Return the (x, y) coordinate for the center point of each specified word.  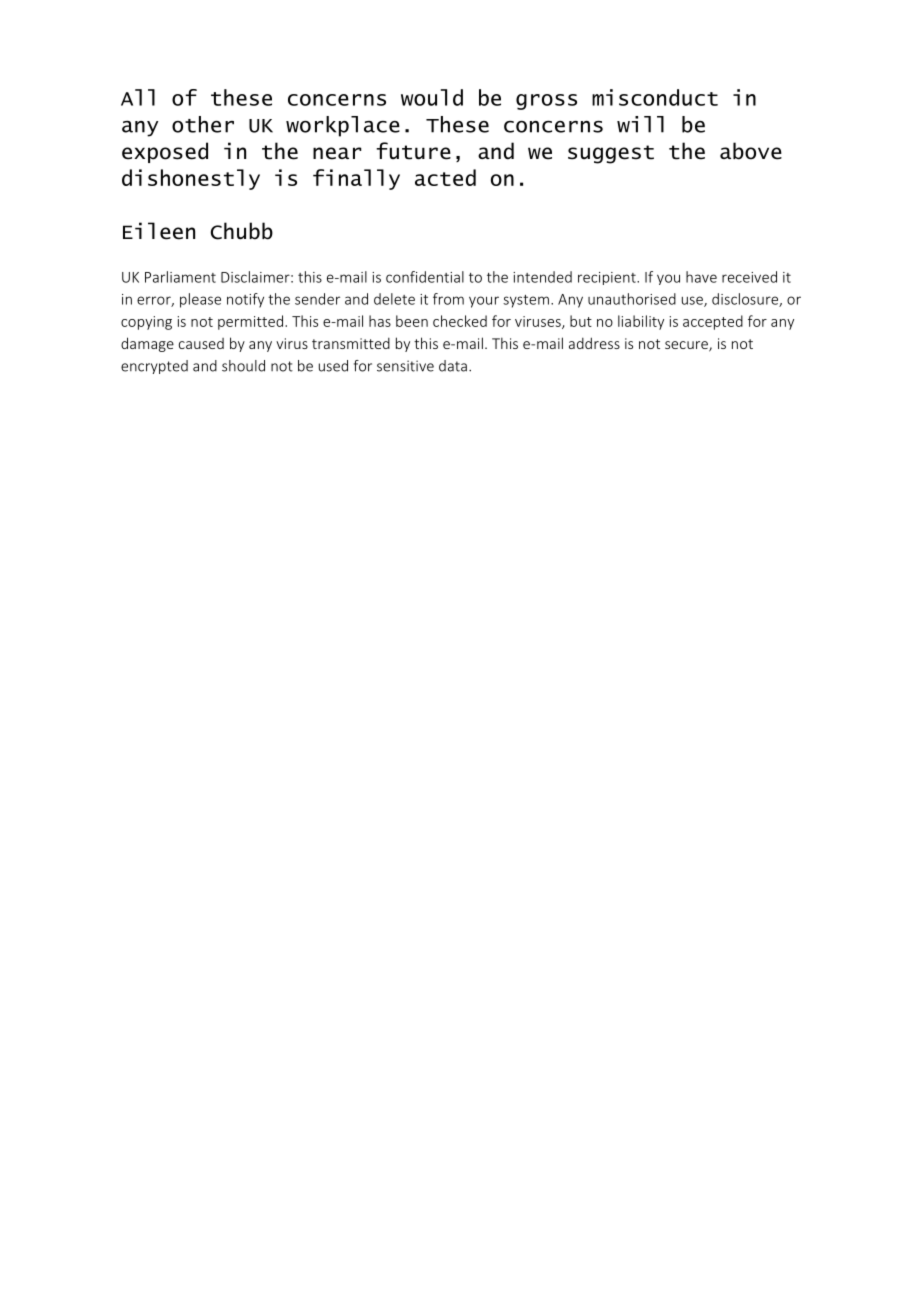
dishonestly (191, 179)
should (243, 366)
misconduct (655, 97)
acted (445, 177)
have (701, 277)
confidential (425, 277)
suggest (611, 154)
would (432, 97)
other (203, 124)
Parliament (180, 277)
